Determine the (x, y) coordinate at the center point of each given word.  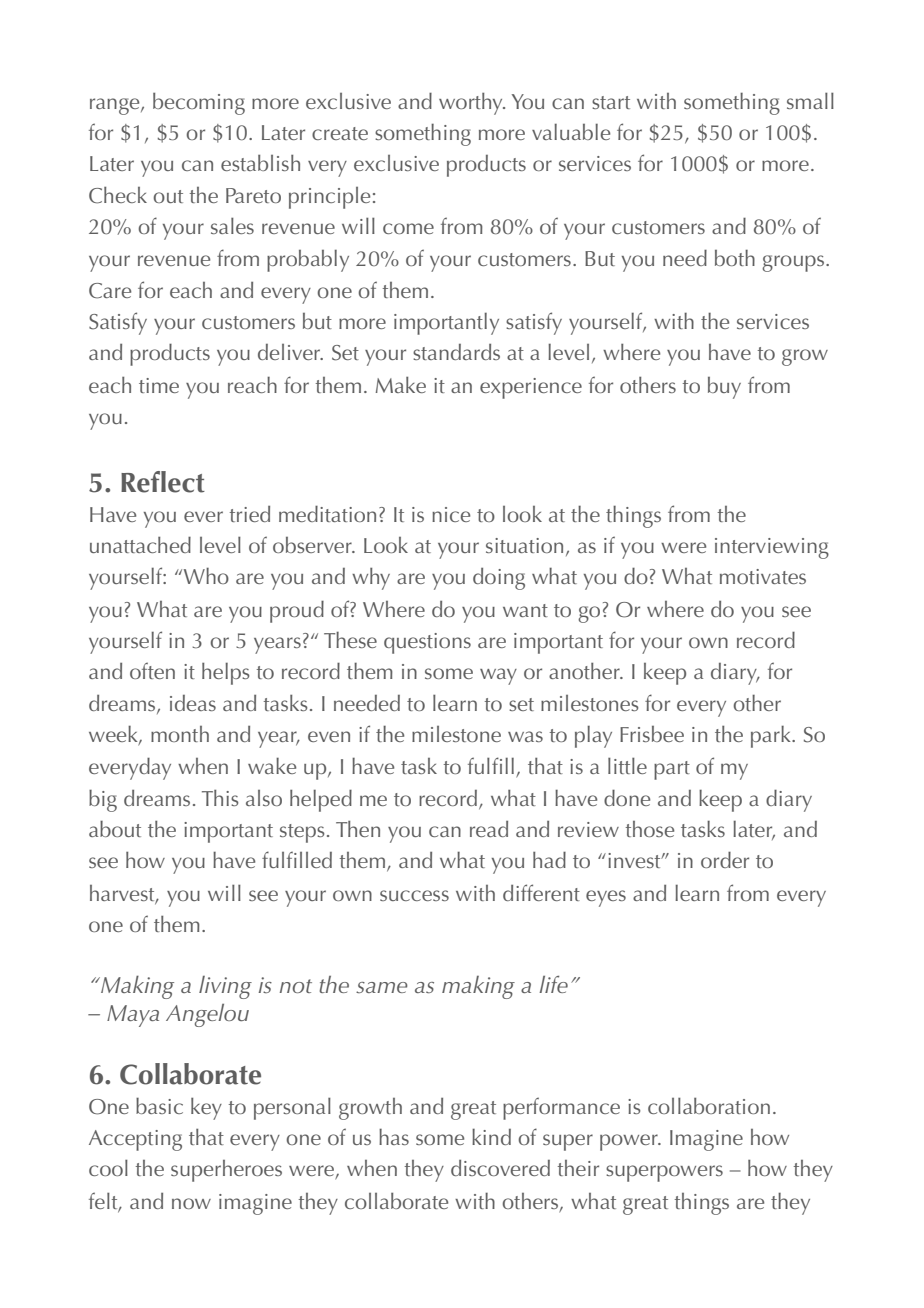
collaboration (709, 1105)
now (191, 1203)
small (810, 100)
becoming (199, 103)
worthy (472, 104)
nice (451, 514)
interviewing (772, 548)
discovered (500, 1168)
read (489, 829)
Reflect (163, 482)
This (220, 798)
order (725, 859)
